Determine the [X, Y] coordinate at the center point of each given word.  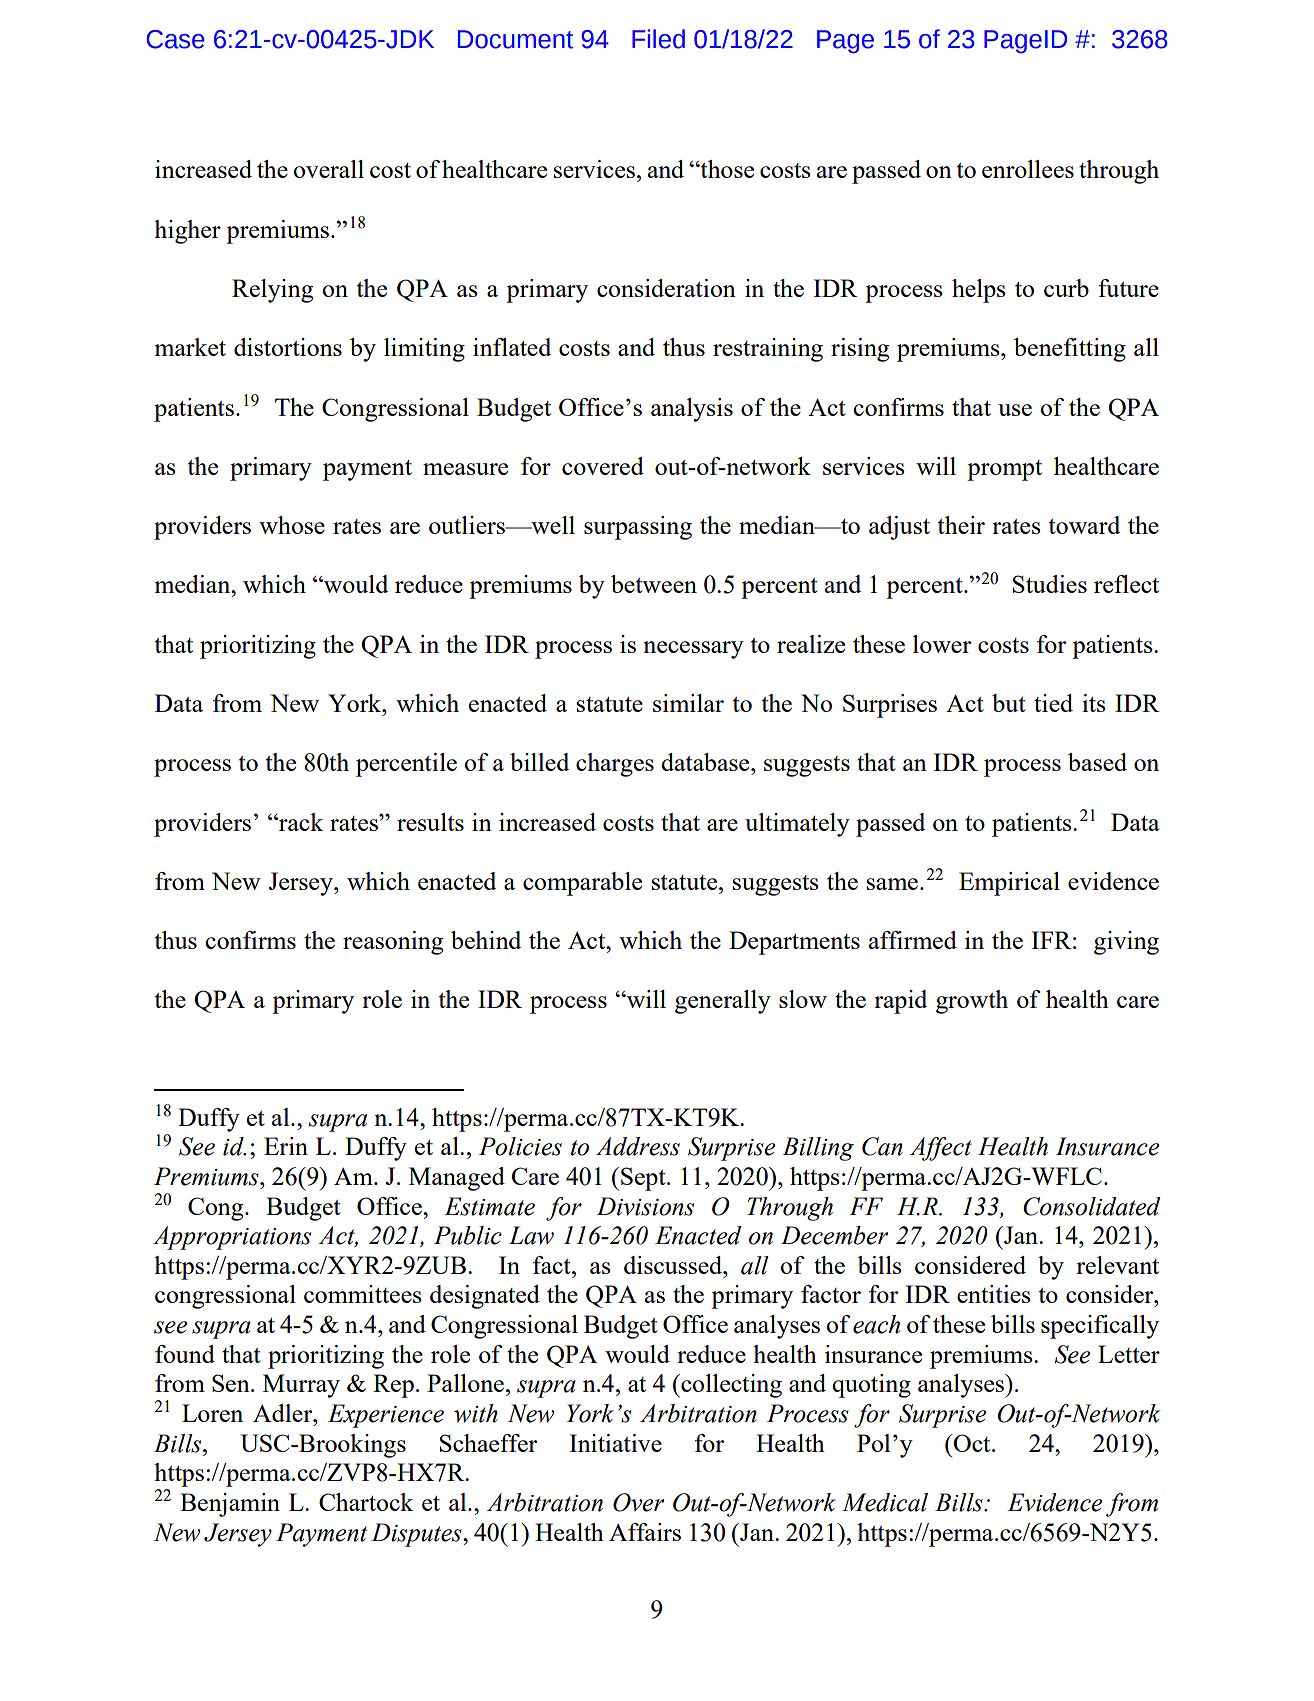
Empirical [1009, 884]
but [1009, 703]
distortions [288, 347]
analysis [692, 410]
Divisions [645, 1206]
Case [176, 39]
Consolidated [1092, 1206]
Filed [658, 39]
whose [292, 525]
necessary [693, 650]
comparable [582, 884]
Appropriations [232, 1238]
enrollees [1028, 169]
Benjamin [230, 1505]
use [1015, 410]
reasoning [393, 943]
